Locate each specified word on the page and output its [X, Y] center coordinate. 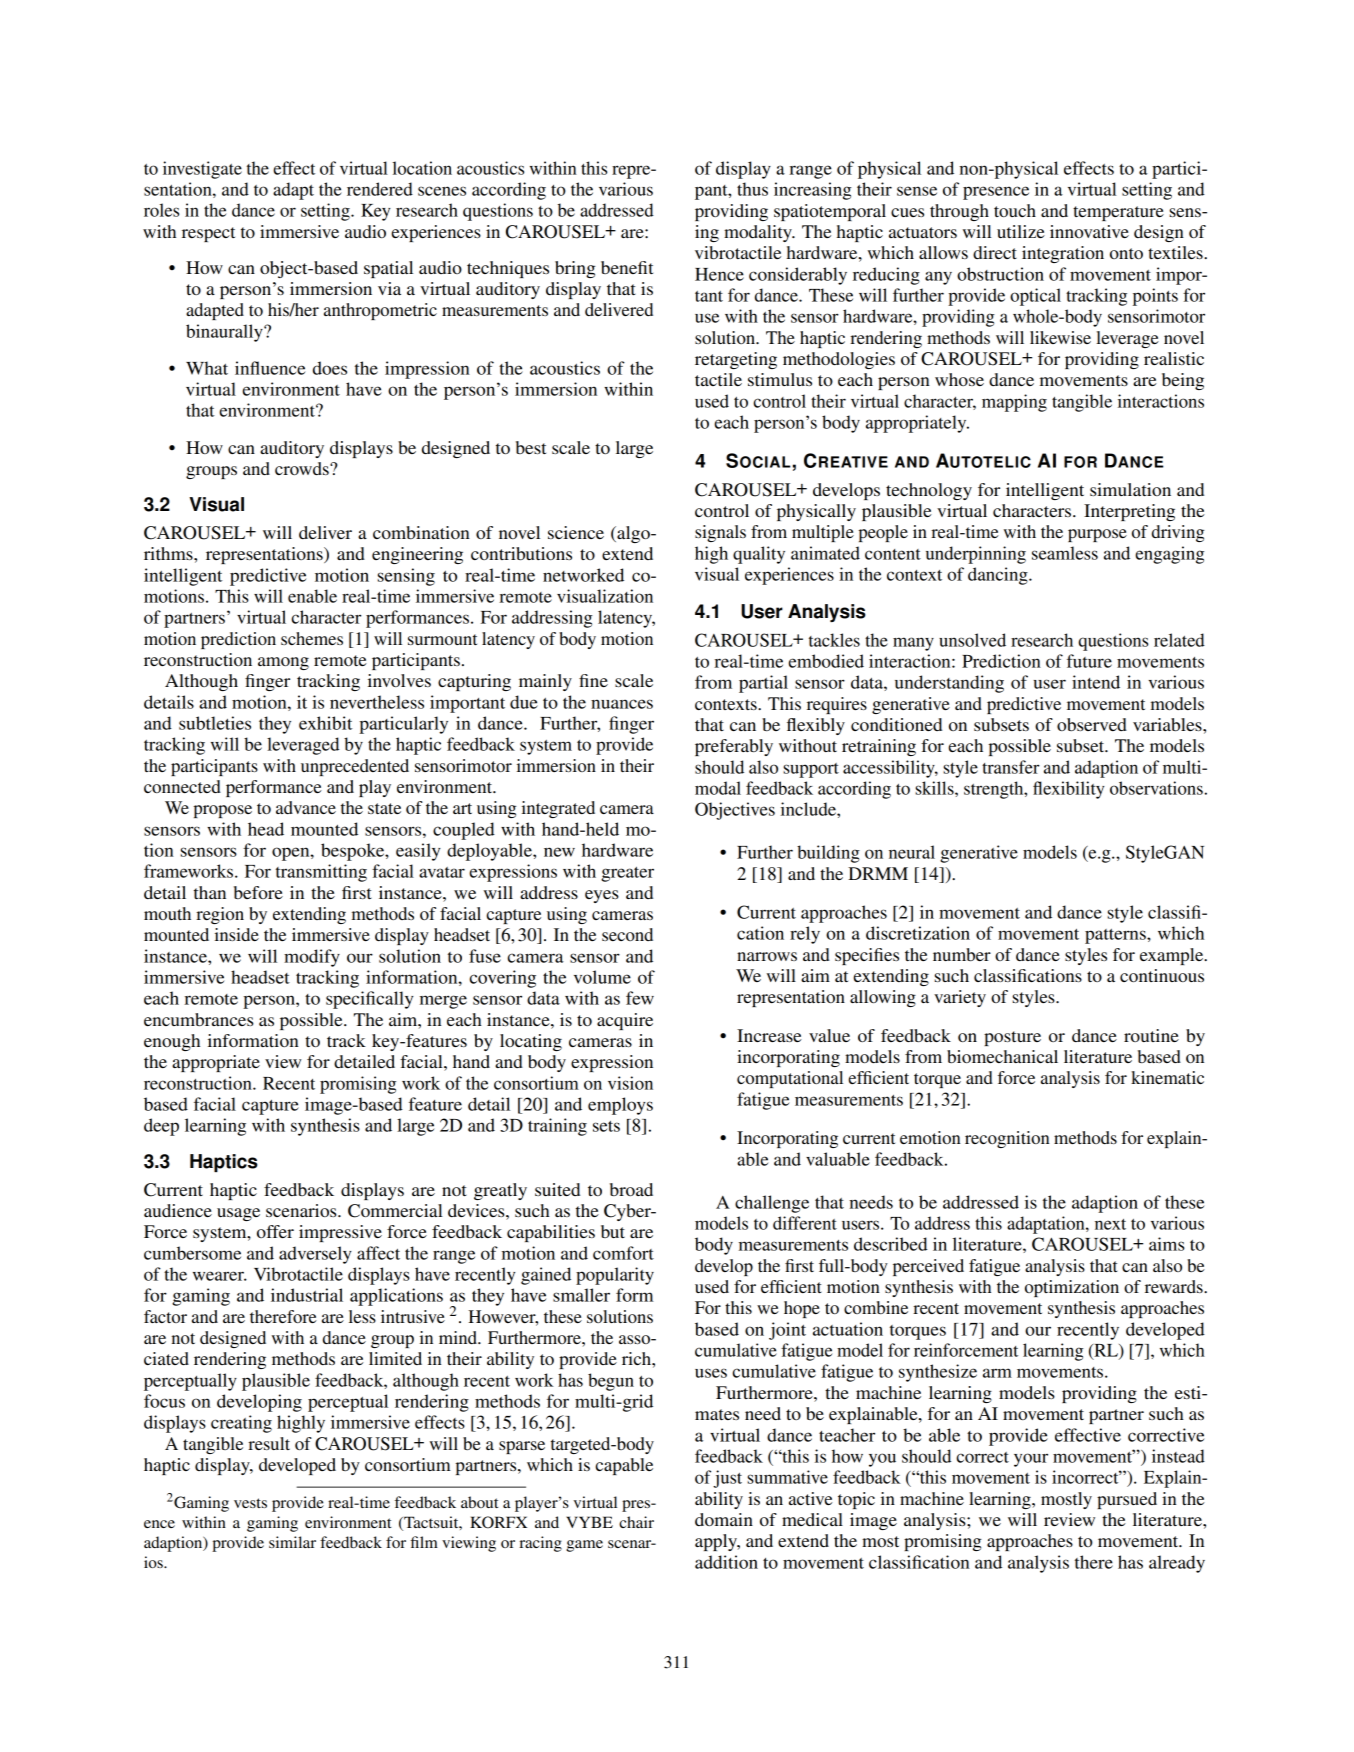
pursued [1127, 1500]
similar [292, 1542]
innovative [1089, 231]
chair [636, 1522]
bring [575, 269]
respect [208, 234]
